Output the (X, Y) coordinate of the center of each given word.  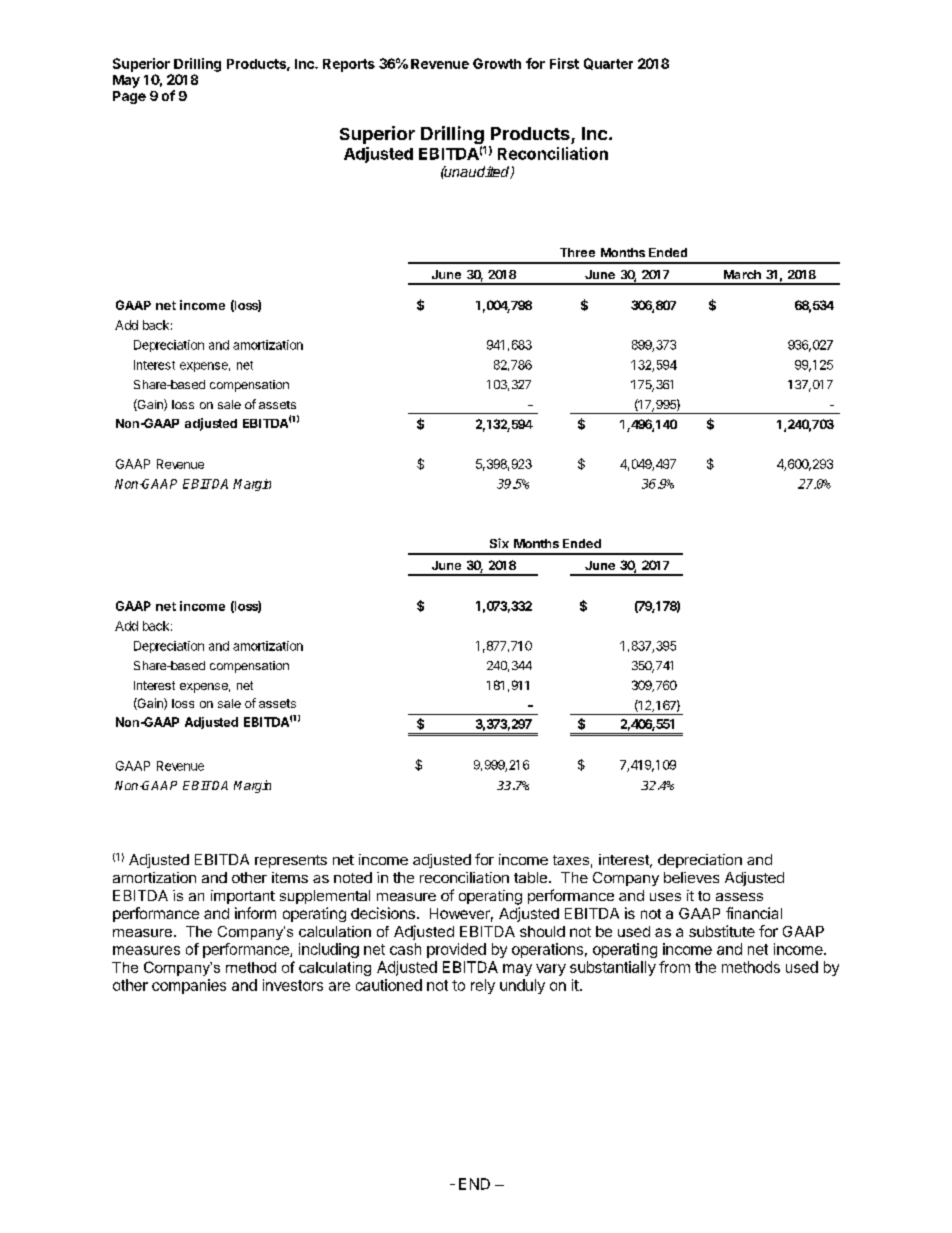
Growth (497, 63)
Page (129, 97)
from (674, 967)
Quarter (608, 64)
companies (189, 986)
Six (499, 543)
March (742, 274)
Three (577, 252)
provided (456, 950)
